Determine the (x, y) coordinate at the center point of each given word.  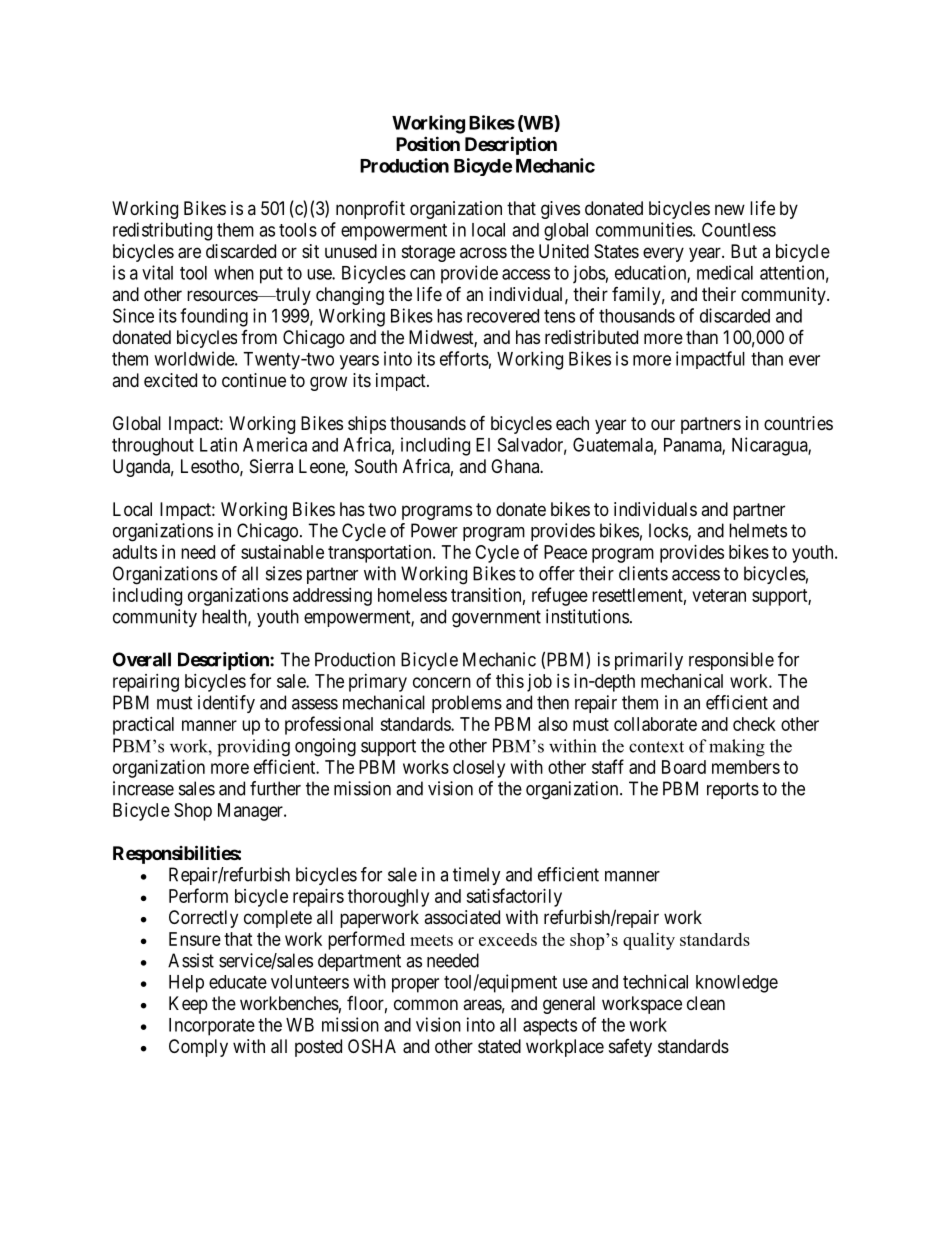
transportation (381, 554)
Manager (251, 812)
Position (428, 143)
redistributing (162, 231)
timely (477, 876)
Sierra (271, 466)
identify (226, 704)
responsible (731, 661)
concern (442, 682)
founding (214, 317)
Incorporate (212, 1027)
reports (733, 790)
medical (725, 272)
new (730, 209)
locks (669, 531)
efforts (464, 358)
